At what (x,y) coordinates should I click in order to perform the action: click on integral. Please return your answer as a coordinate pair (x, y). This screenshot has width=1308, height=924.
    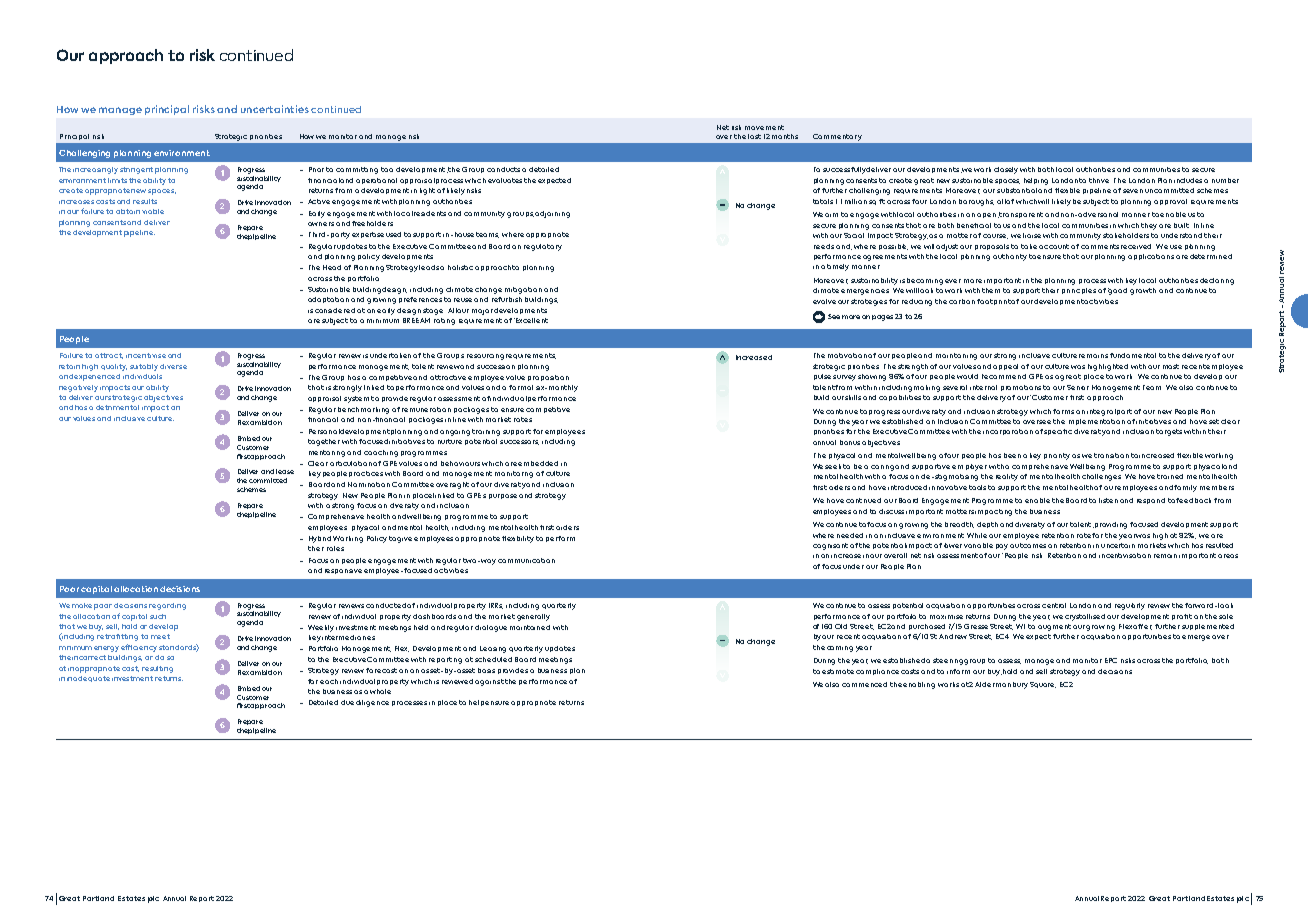
    Looking at the image, I should click on (1101, 412).
